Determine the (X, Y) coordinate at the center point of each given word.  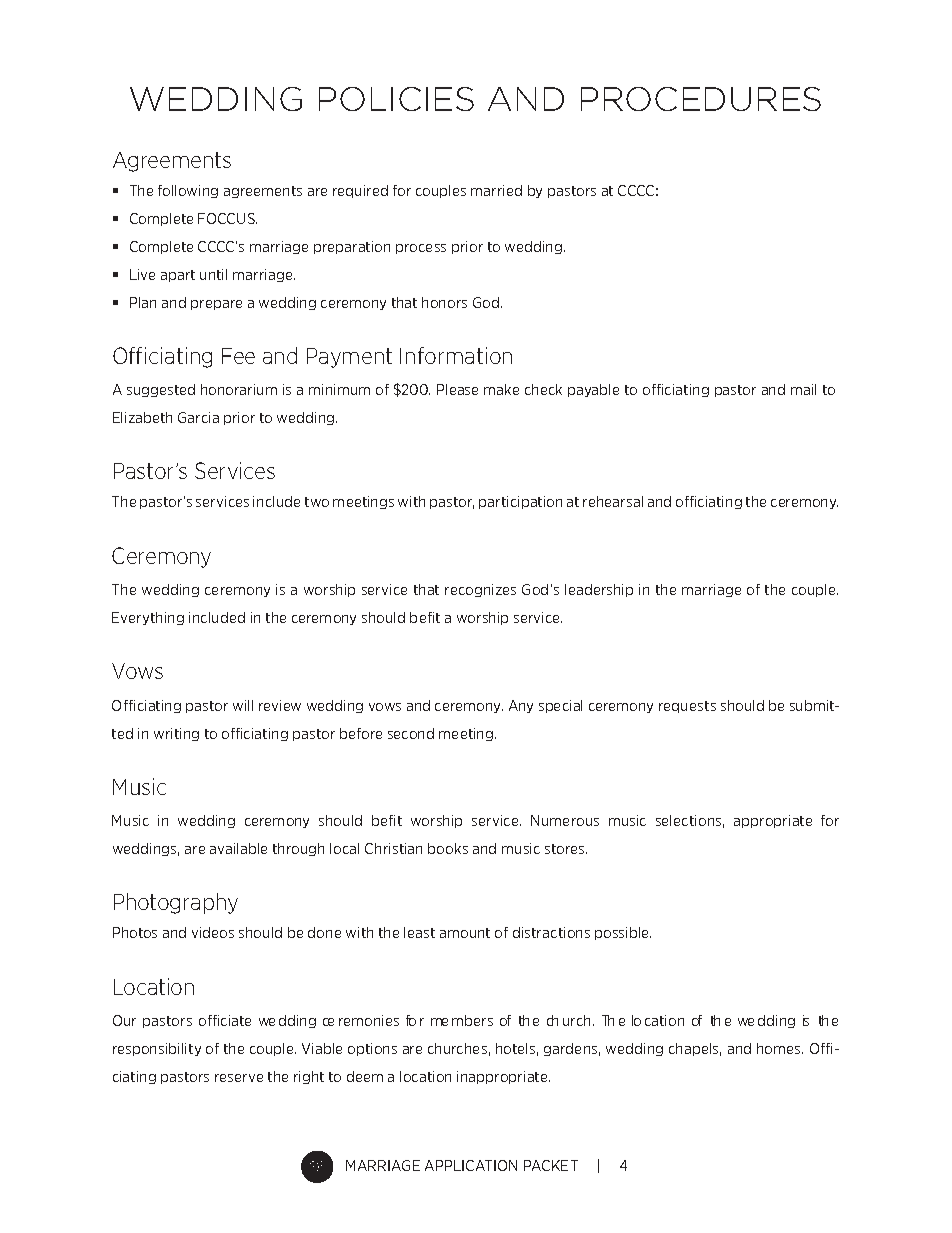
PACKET (551, 1165)
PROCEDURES (701, 99)
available (238, 848)
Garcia (198, 417)
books (448, 848)
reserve (239, 1078)
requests (687, 707)
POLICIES (396, 99)
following (188, 191)
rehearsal (613, 501)
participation (520, 502)
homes (780, 1048)
